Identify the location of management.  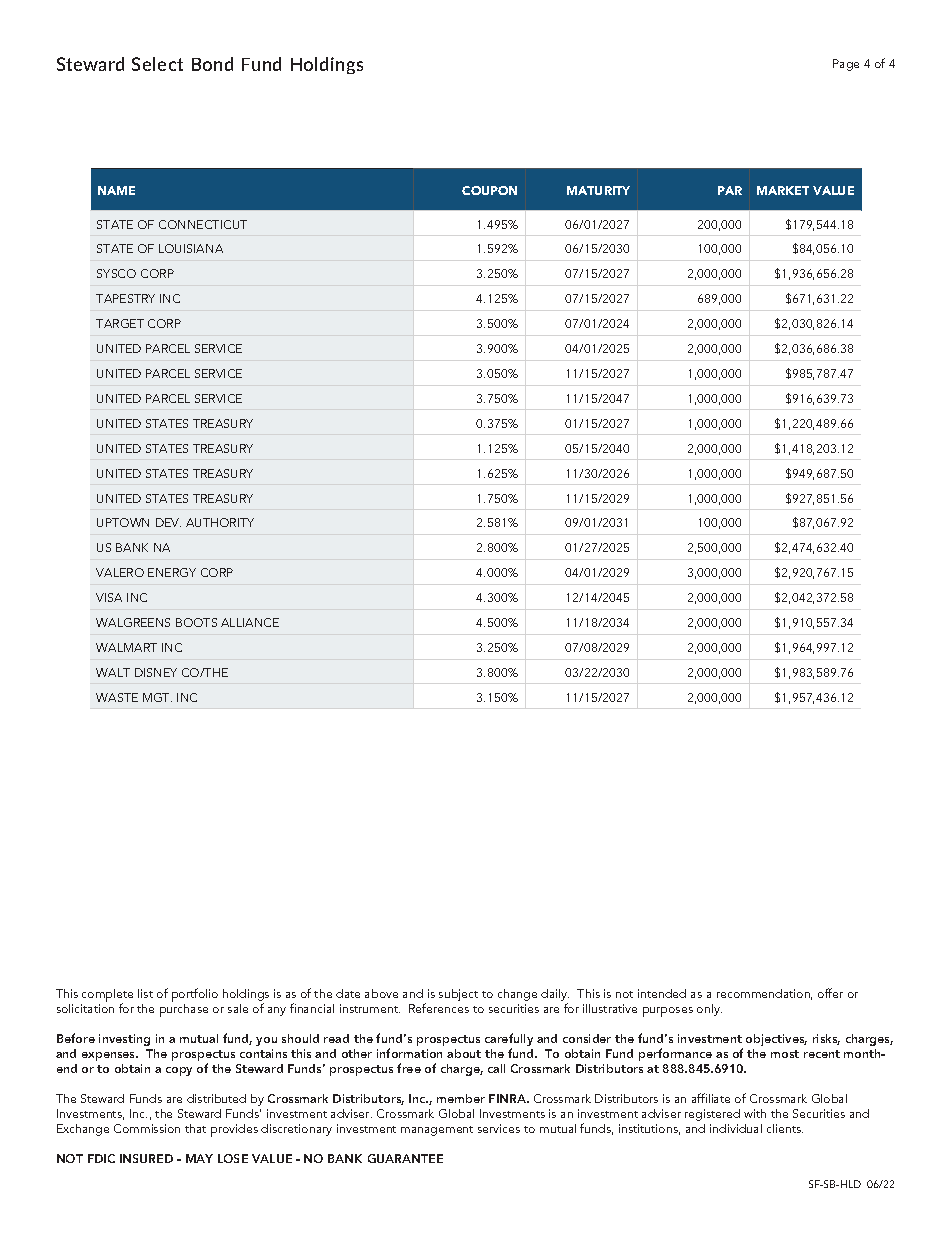
(437, 1131).
